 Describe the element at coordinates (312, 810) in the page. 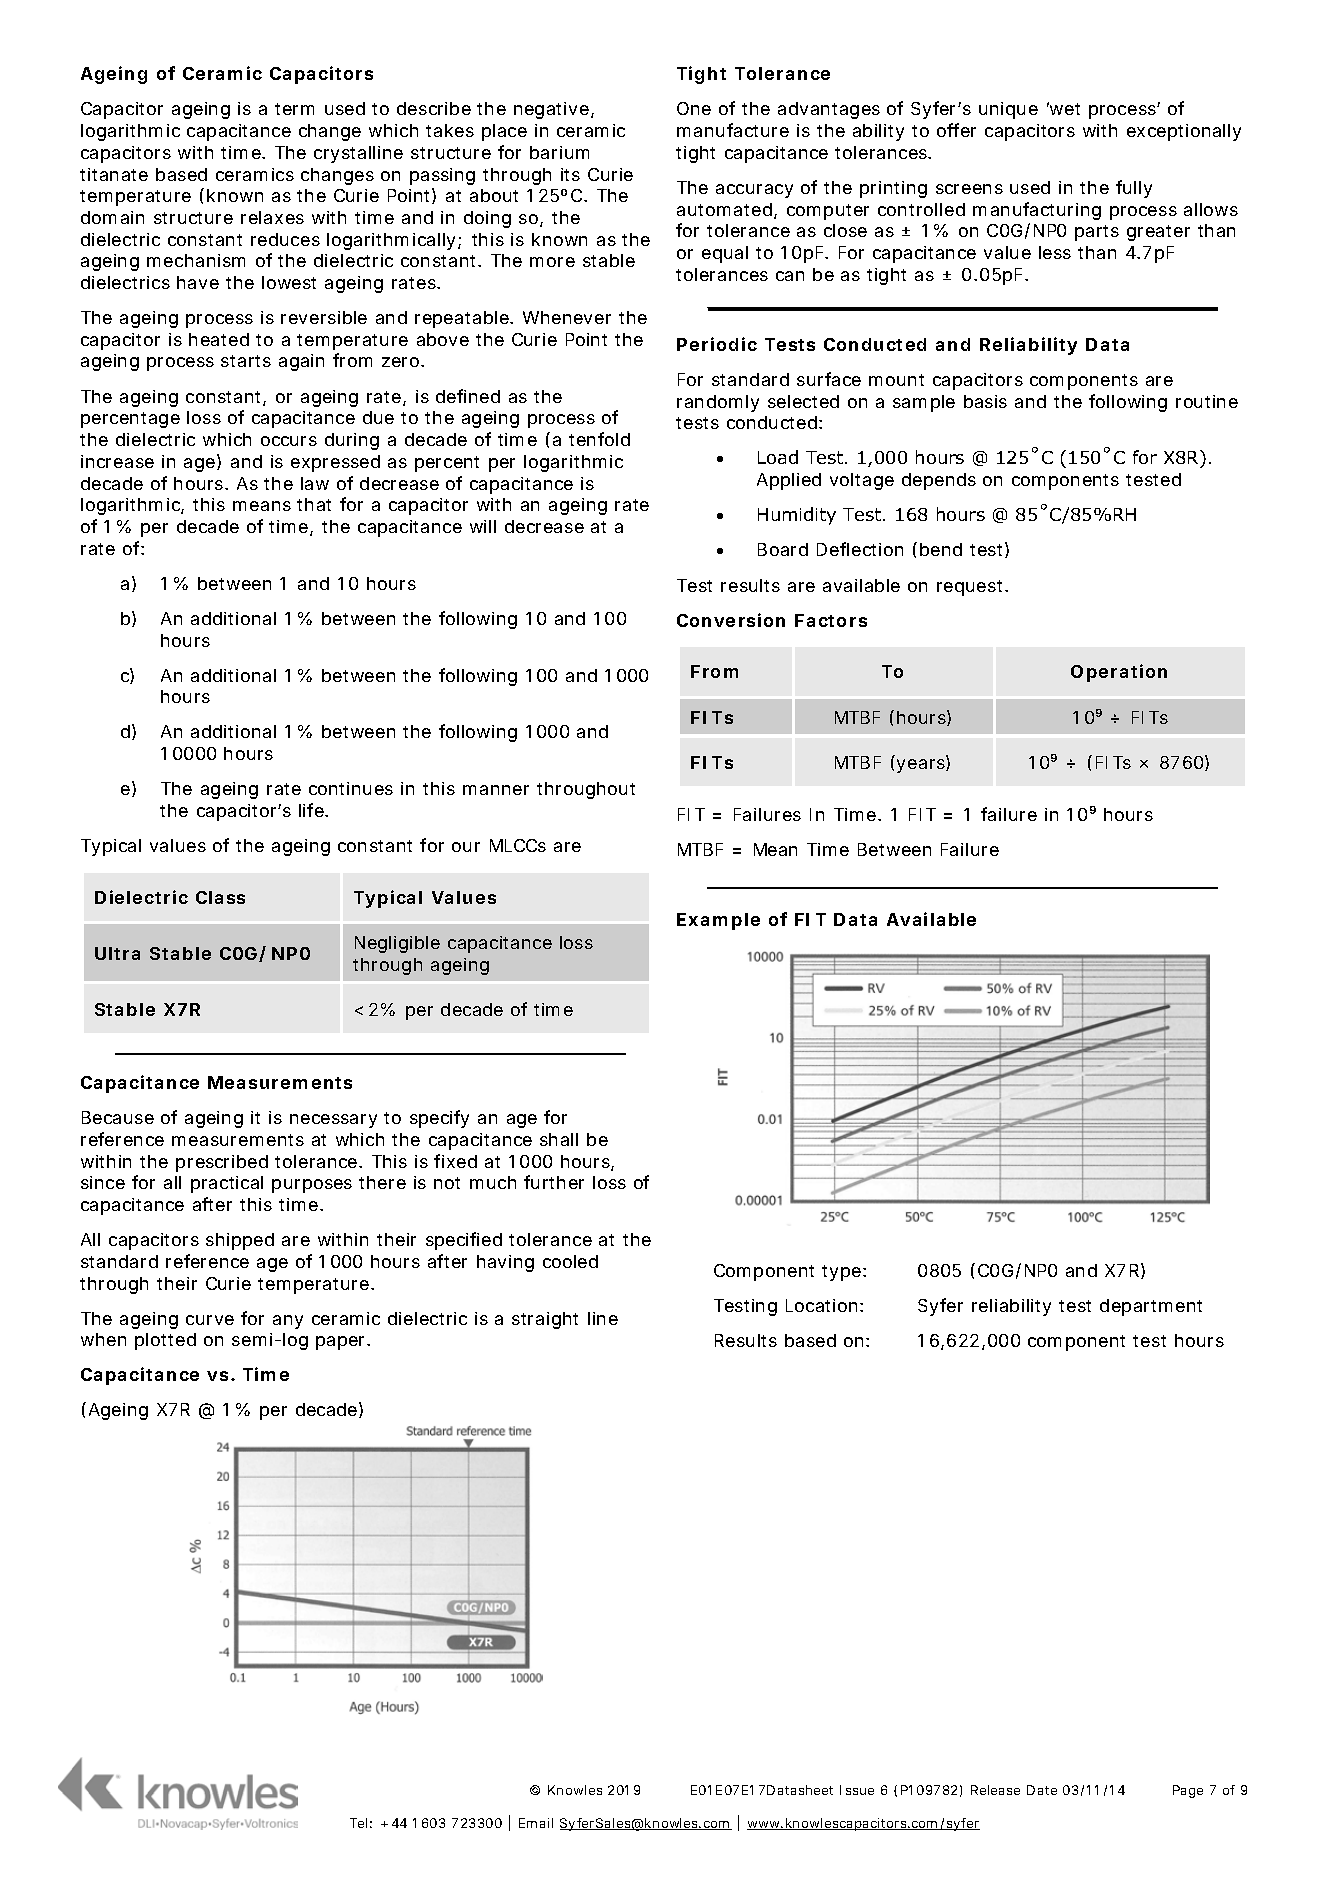

I see `life` at that location.
